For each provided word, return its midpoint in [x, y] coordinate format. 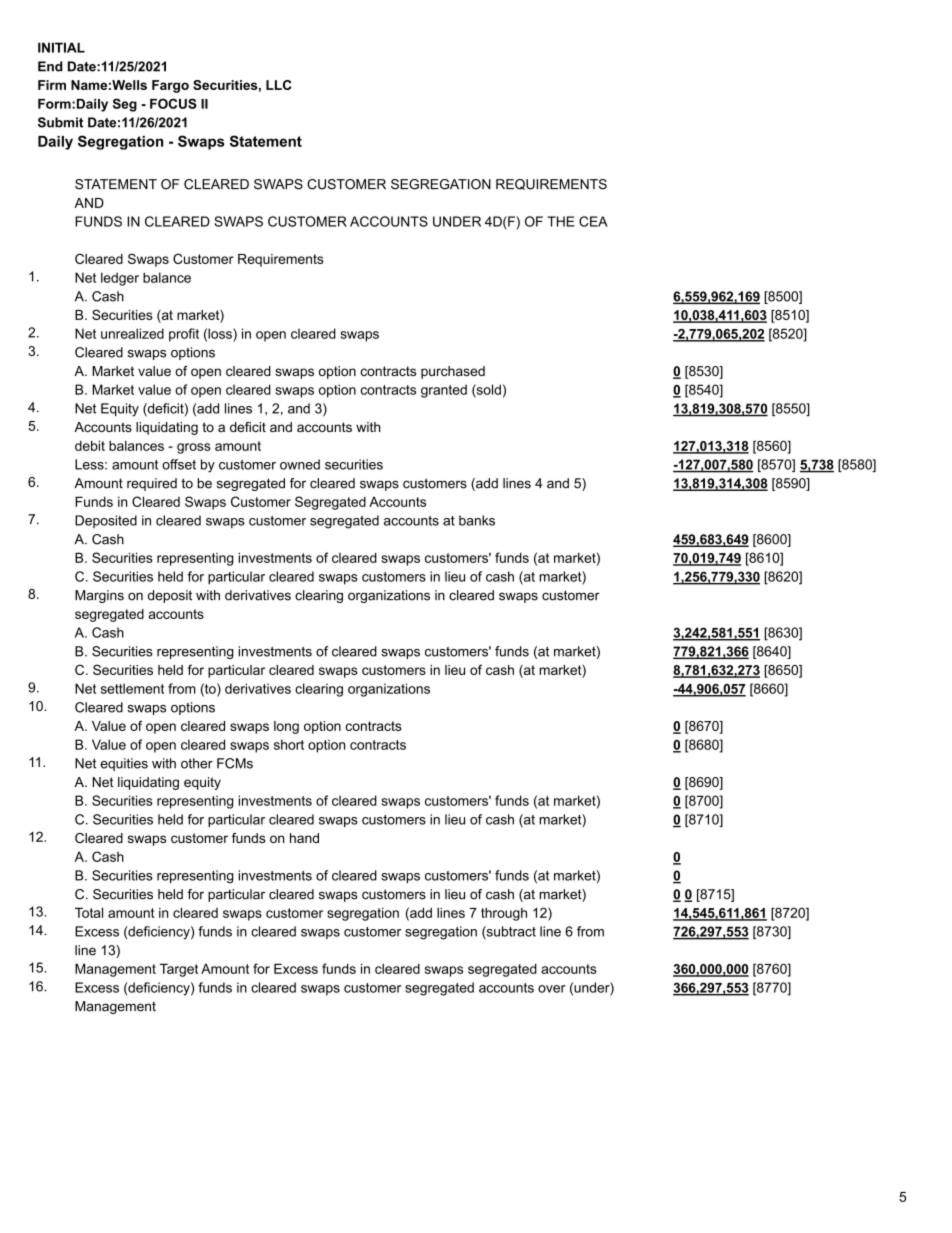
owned [300, 464]
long [286, 727]
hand [304, 838]
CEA [593, 221]
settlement [132, 688]
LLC [278, 85]
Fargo [170, 86]
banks [477, 520]
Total [89, 912]
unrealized [132, 333]
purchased [453, 372]
